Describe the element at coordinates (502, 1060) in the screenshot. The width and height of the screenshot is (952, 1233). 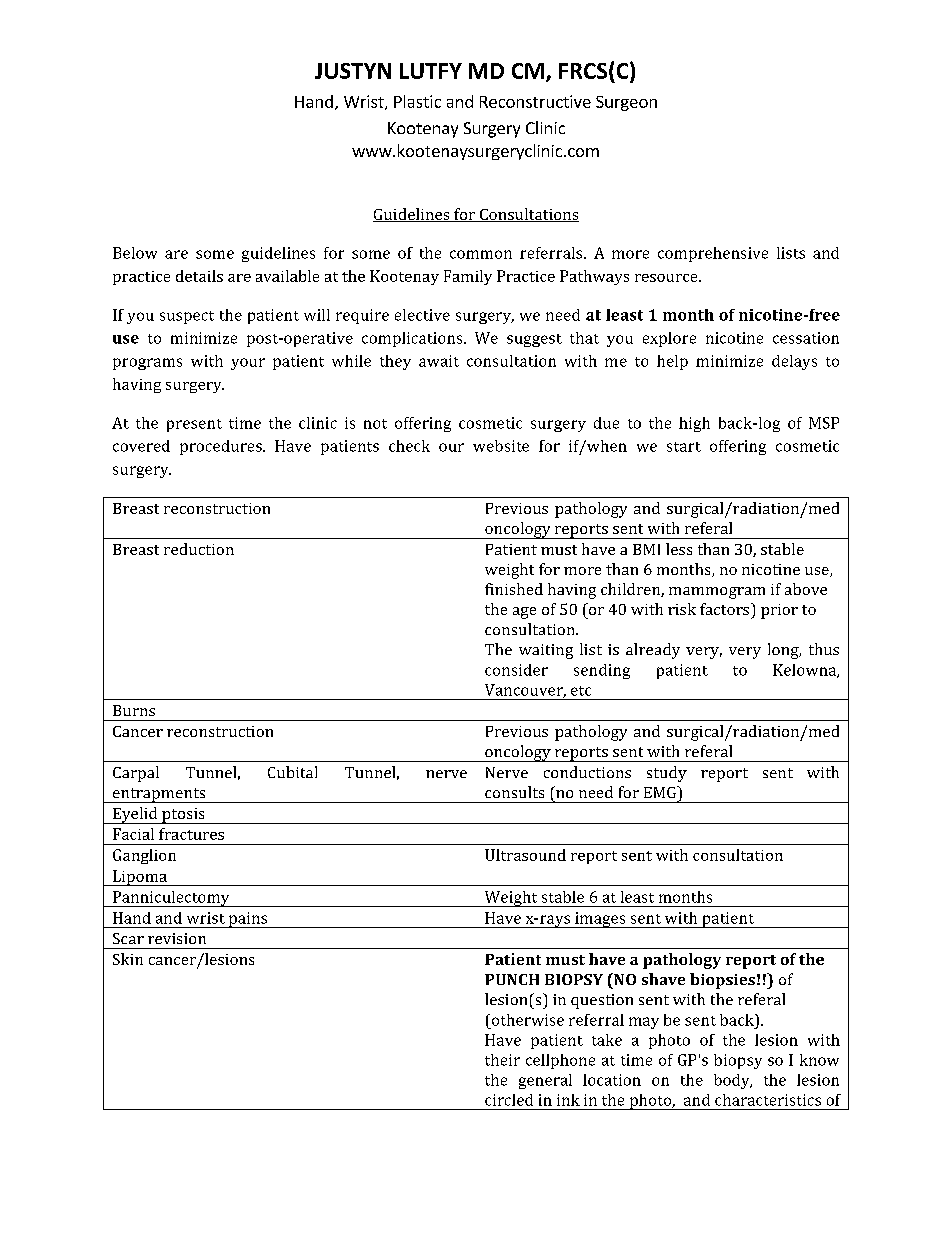
I see `their` at that location.
